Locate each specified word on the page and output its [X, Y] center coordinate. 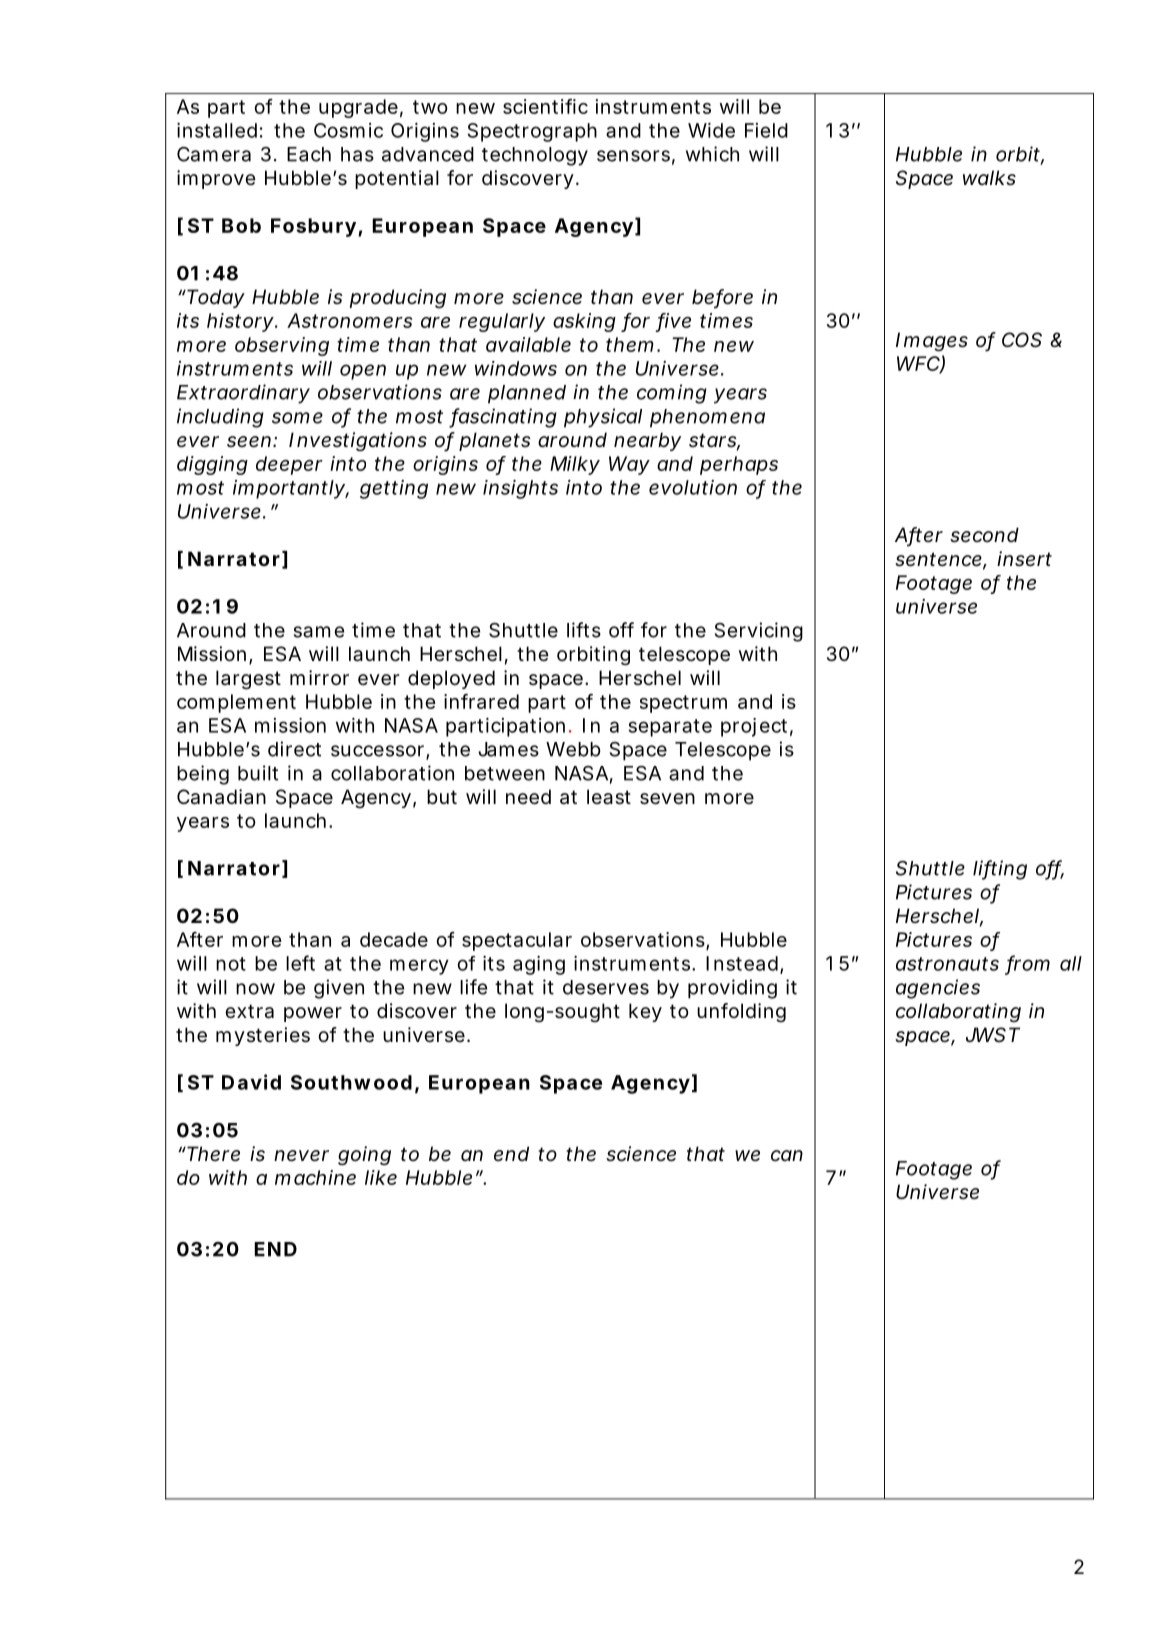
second [984, 535]
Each [309, 154]
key [645, 1012]
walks [989, 178]
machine [315, 1177]
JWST [993, 1034]
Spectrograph [532, 132]
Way [629, 465]
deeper [289, 465]
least [609, 797]
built [258, 773]
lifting [1000, 870]
